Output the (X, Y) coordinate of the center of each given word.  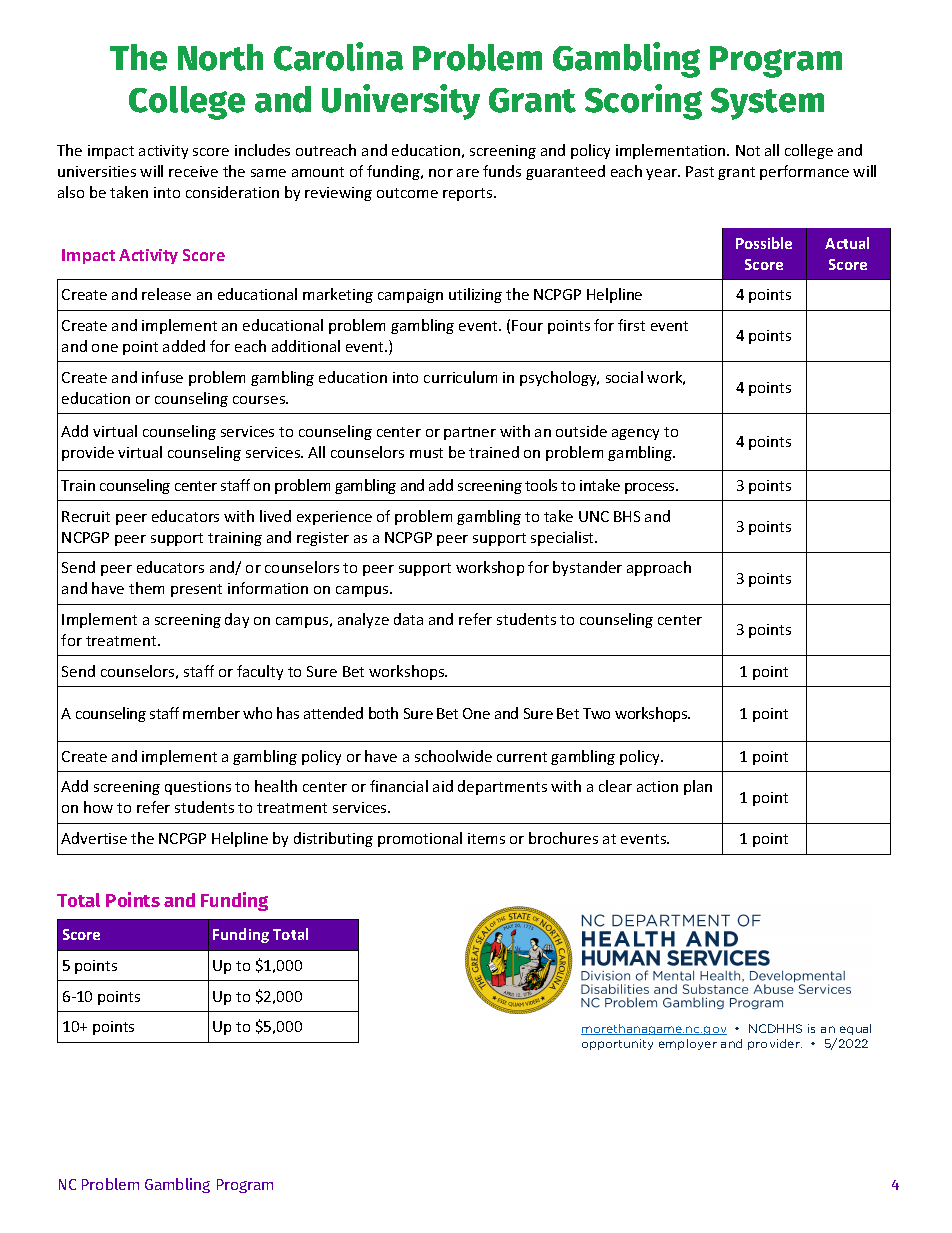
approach (659, 568)
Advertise (94, 838)
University (401, 102)
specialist (564, 538)
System (767, 104)
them (146, 588)
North (220, 57)
